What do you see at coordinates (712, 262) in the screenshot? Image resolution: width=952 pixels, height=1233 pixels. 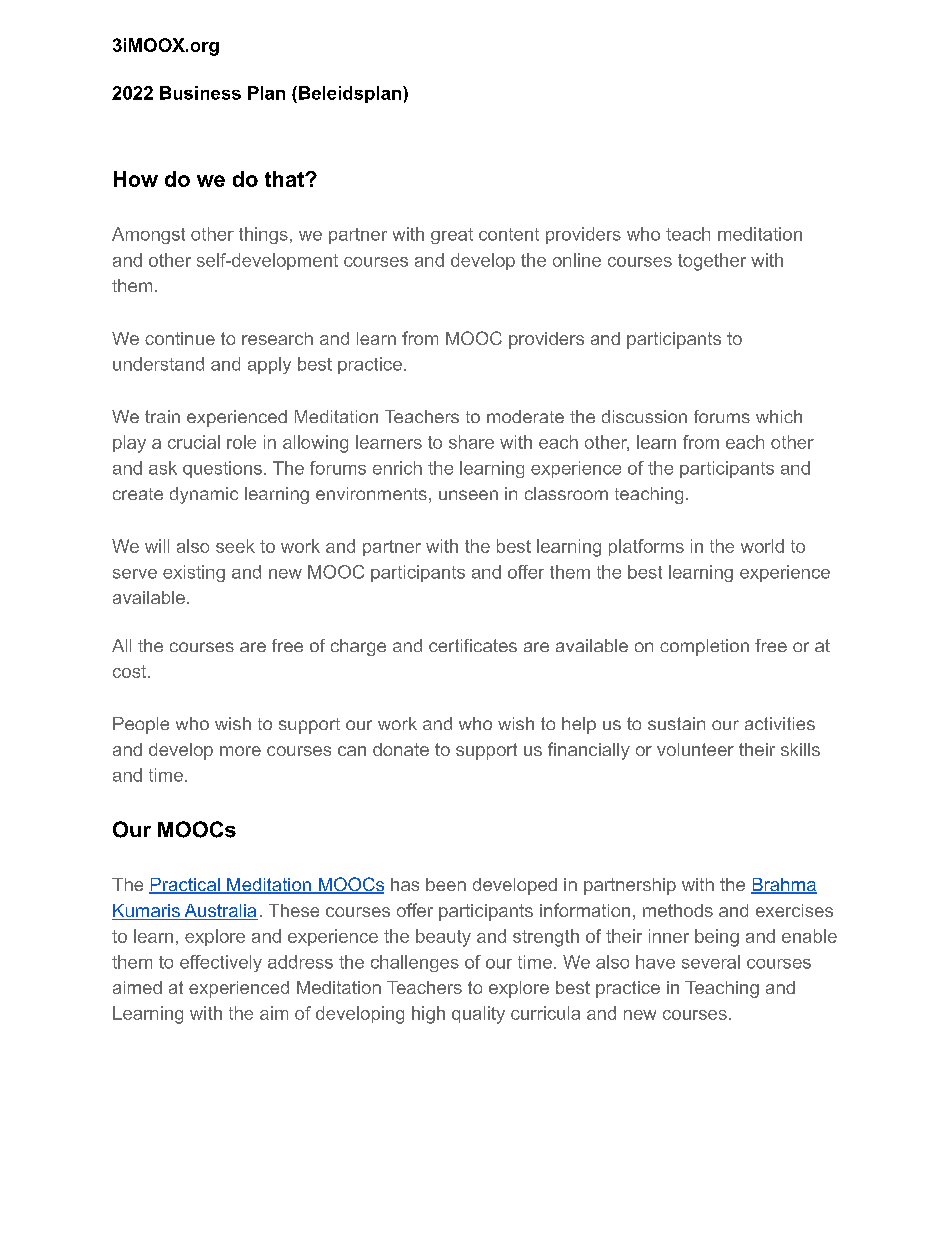 I see `together` at bounding box center [712, 262].
